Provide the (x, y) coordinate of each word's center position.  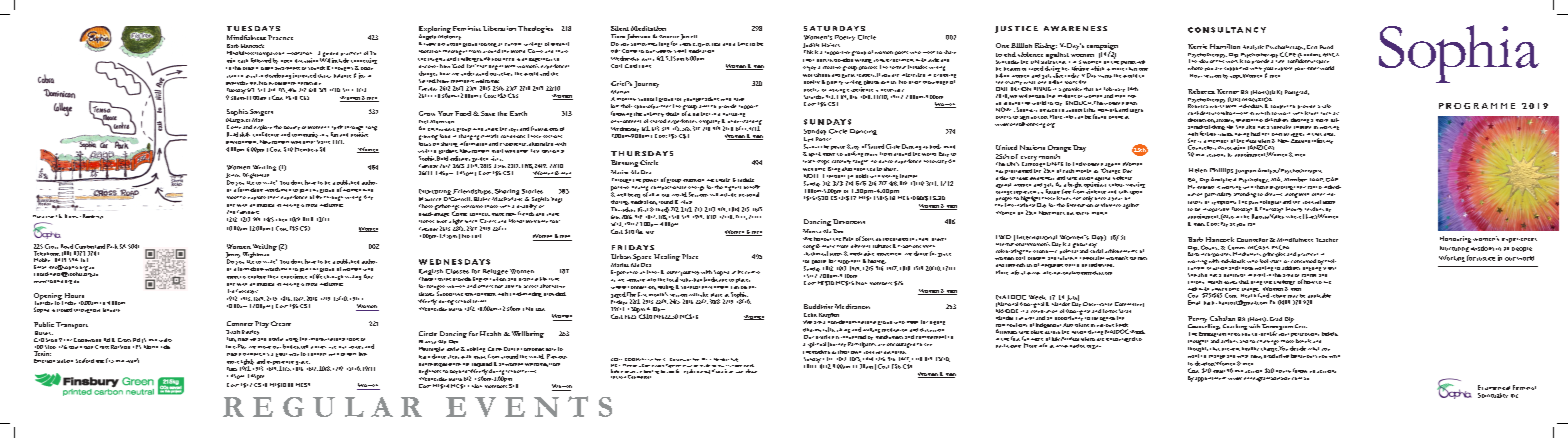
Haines (831, 45)
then (281, 220)
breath (250, 68)
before (617, 371)
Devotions (849, 221)
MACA (1331, 55)
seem (1329, 202)
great (281, 355)
